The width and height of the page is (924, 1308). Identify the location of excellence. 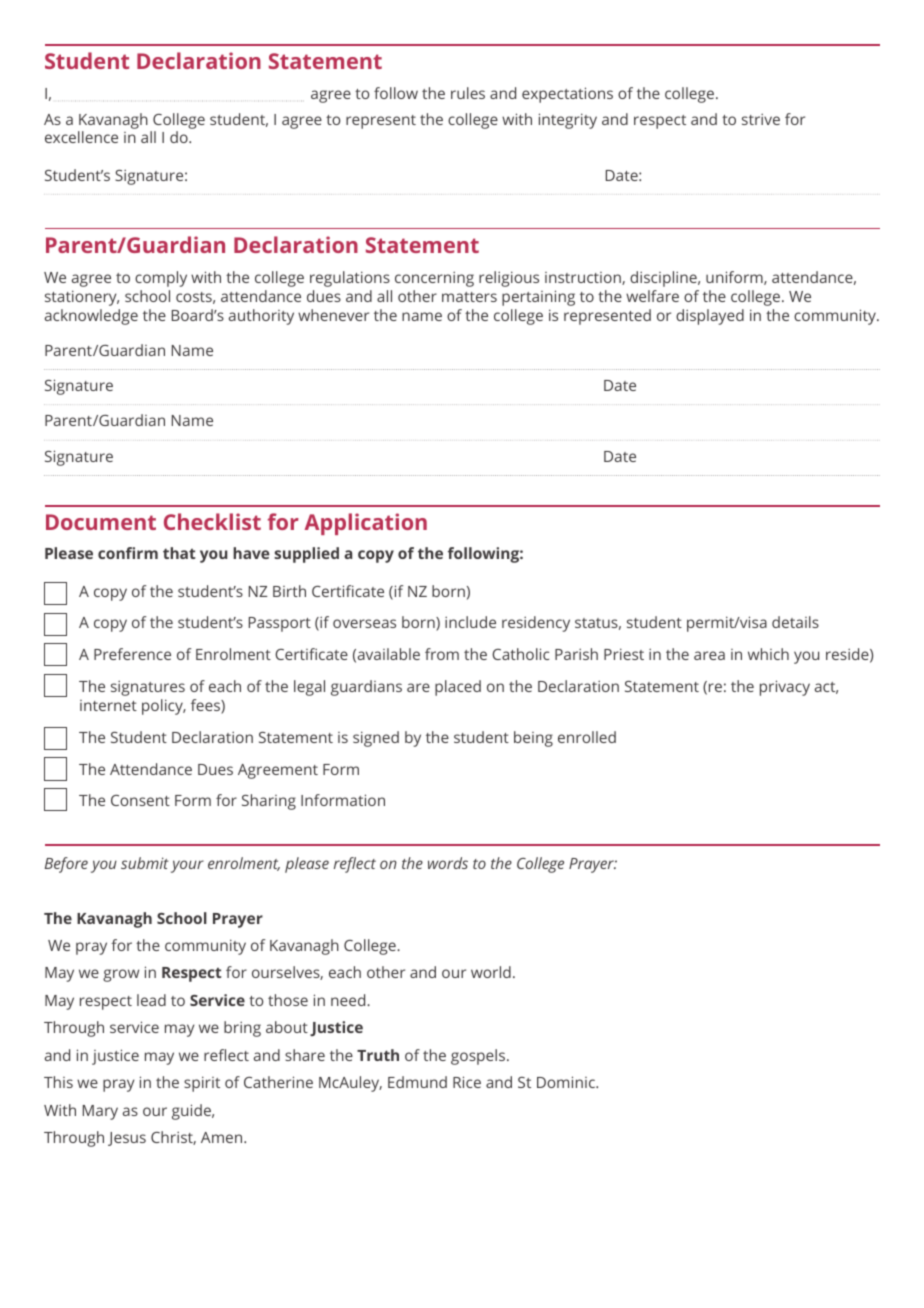
(81, 137).
